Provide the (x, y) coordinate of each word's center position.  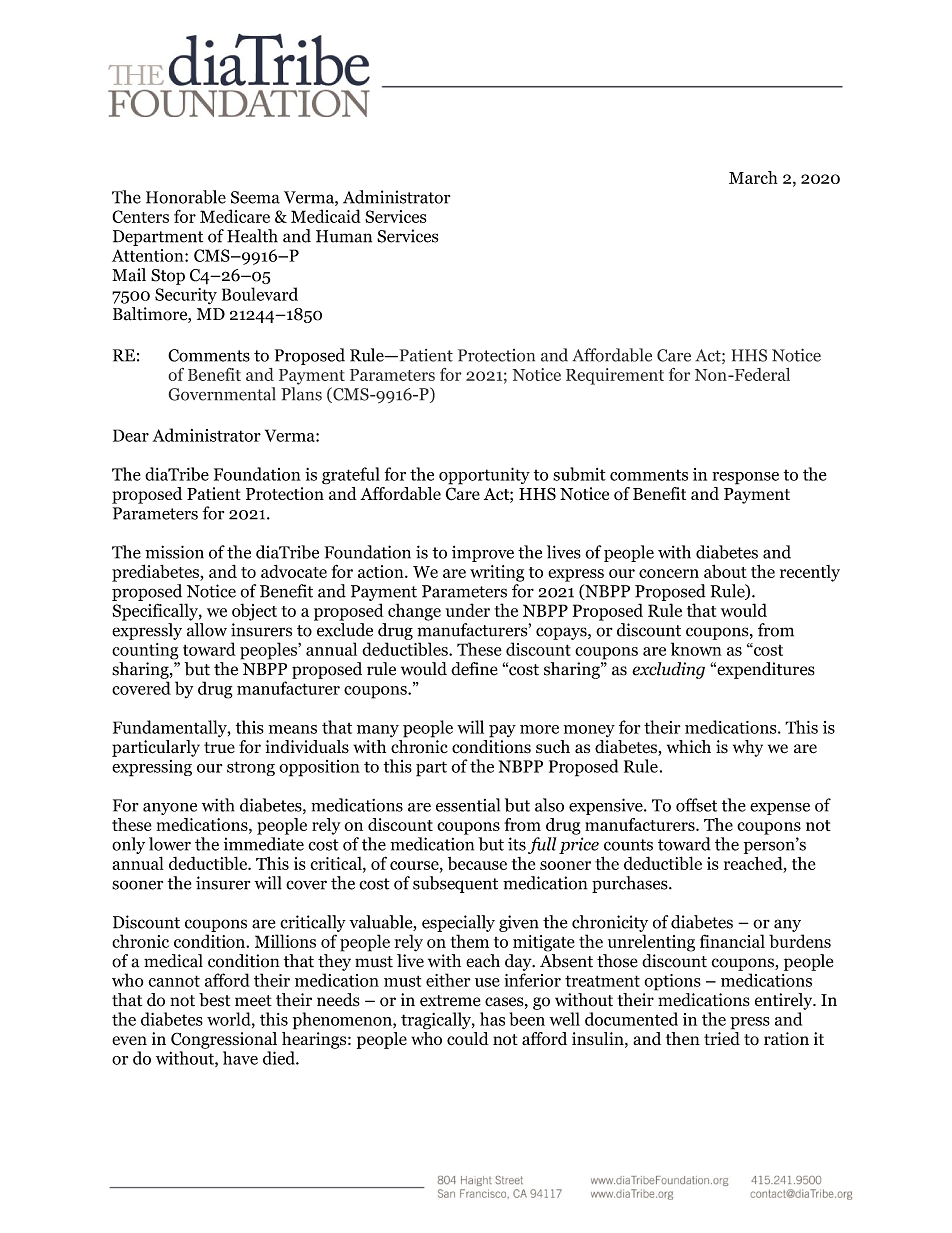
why (748, 748)
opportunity (484, 476)
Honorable (186, 197)
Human (344, 236)
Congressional (224, 1040)
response (745, 478)
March (753, 177)
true (219, 747)
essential (468, 805)
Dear (131, 435)
